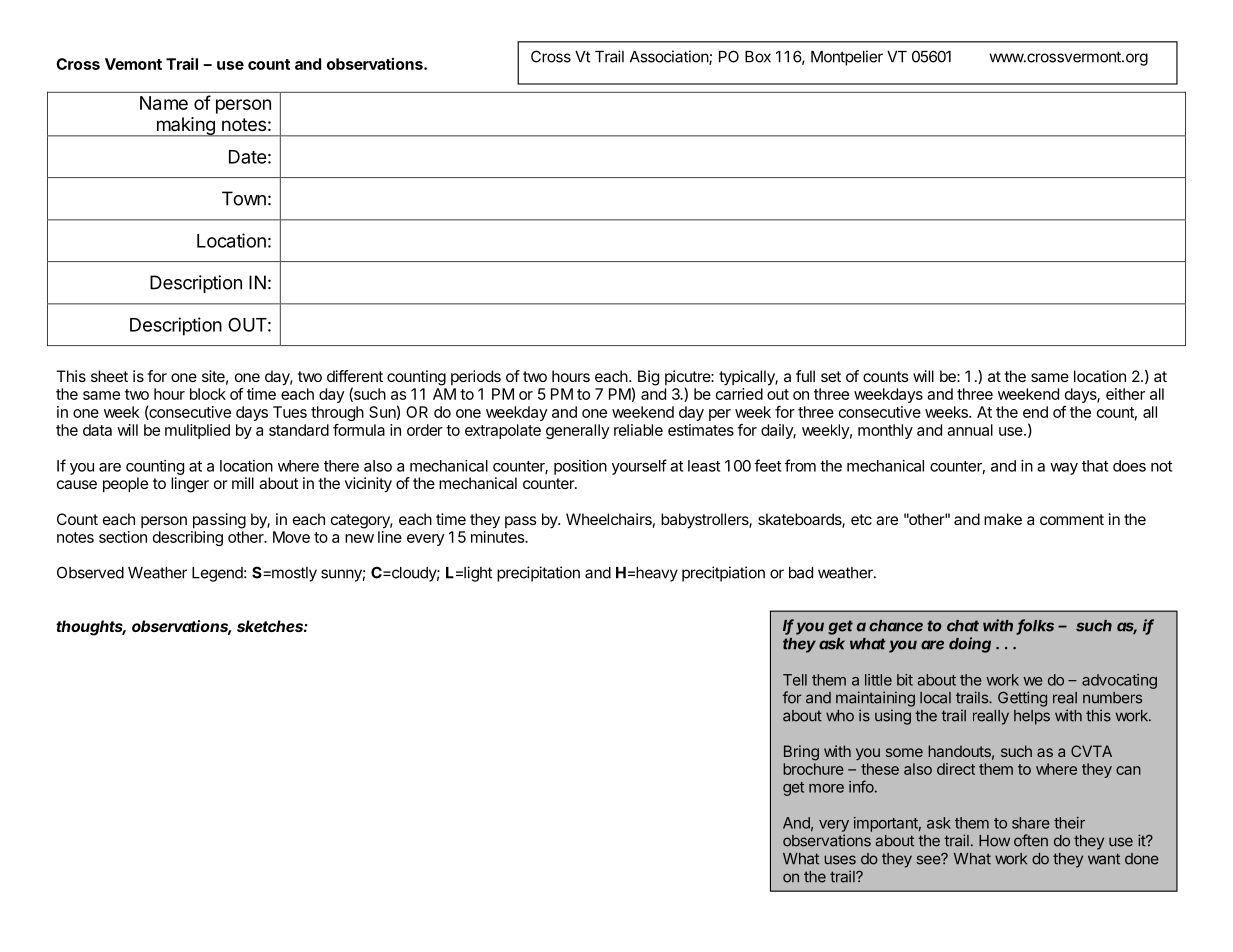 Image resolution: width=1233 pixels, height=952 pixels. I want to click on uses, so click(840, 860).
